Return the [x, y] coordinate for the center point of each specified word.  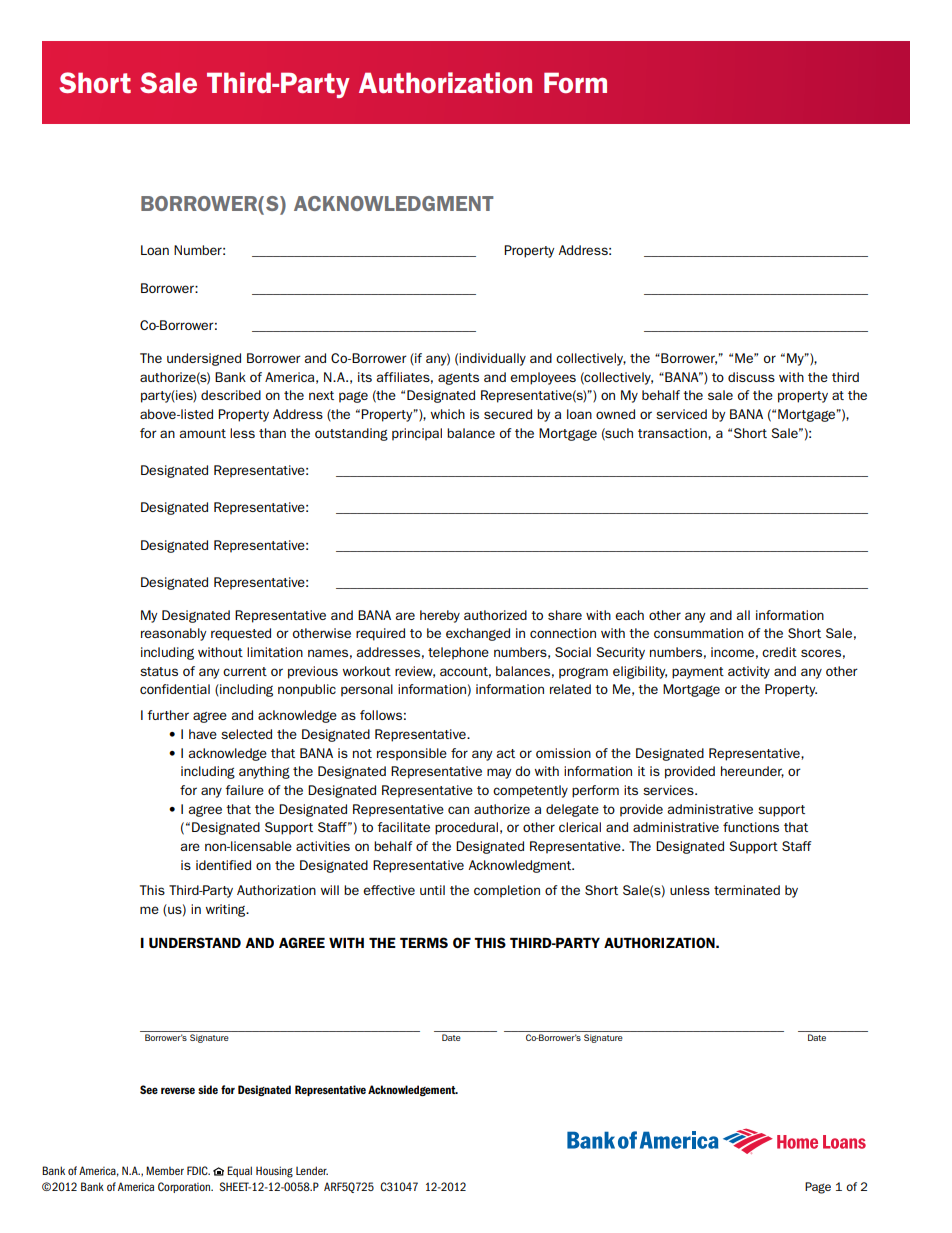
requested [241, 634]
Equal [239, 1171]
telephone [458, 653]
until [432, 890]
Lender [312, 1170]
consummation [698, 633]
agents [458, 379]
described [231, 395]
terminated [747, 890]
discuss [751, 377]
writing [227, 910]
